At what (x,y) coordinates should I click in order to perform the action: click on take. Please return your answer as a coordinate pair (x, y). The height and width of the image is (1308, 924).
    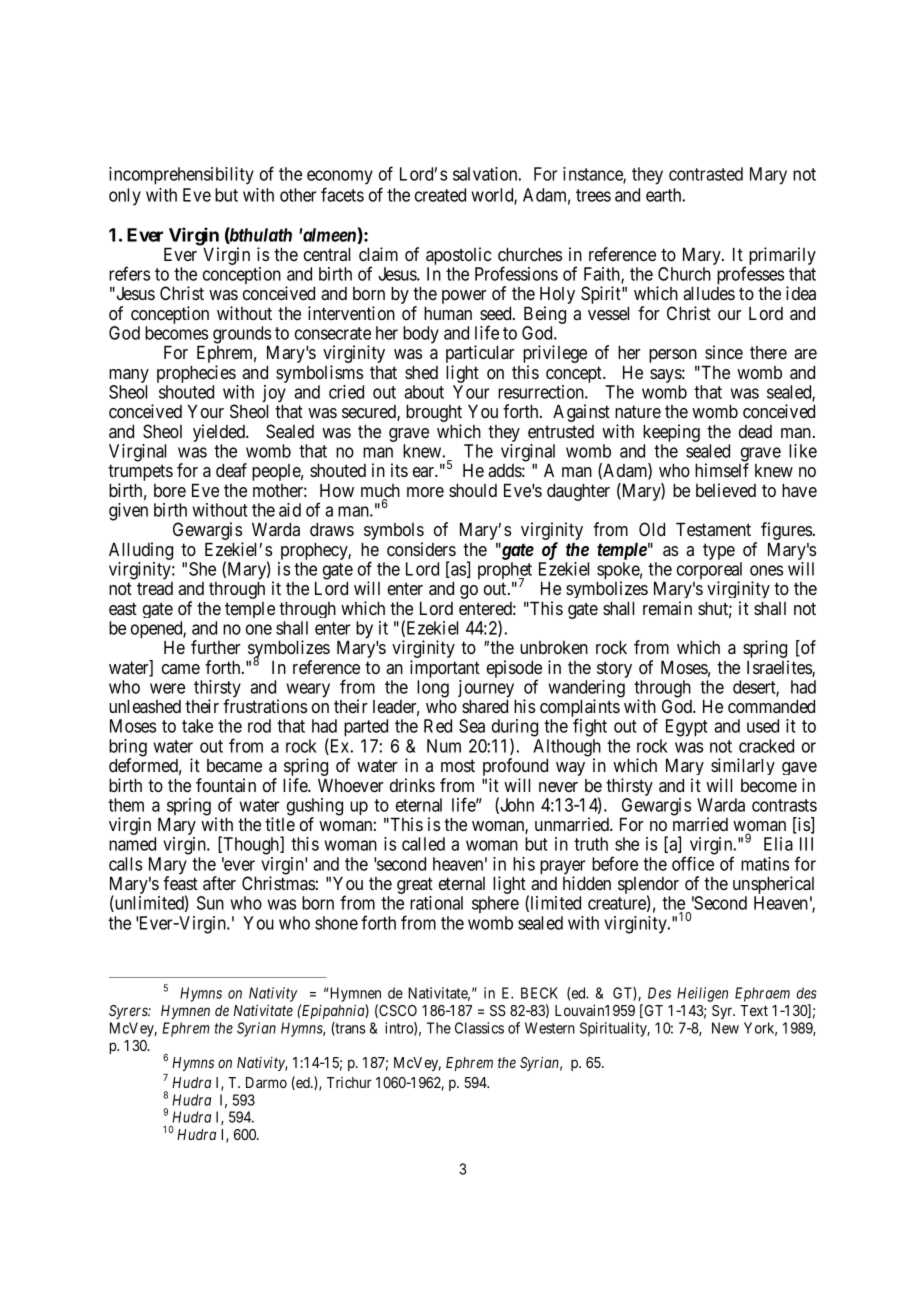
    Looking at the image, I should click on (197, 726).
